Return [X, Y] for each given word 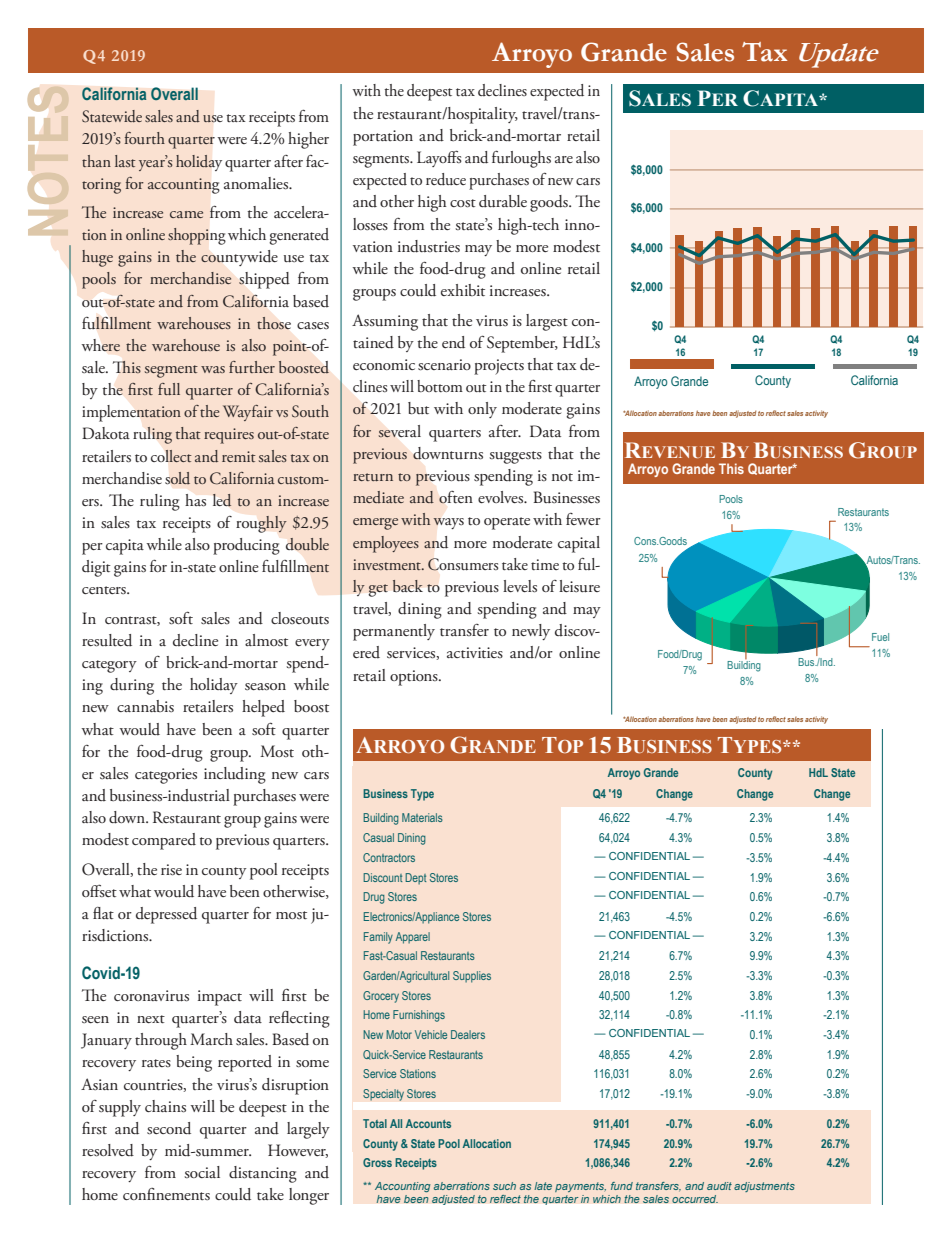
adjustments [764, 1187]
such [504, 1186]
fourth [145, 138]
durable [503, 201]
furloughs [521, 159]
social [202, 1172]
